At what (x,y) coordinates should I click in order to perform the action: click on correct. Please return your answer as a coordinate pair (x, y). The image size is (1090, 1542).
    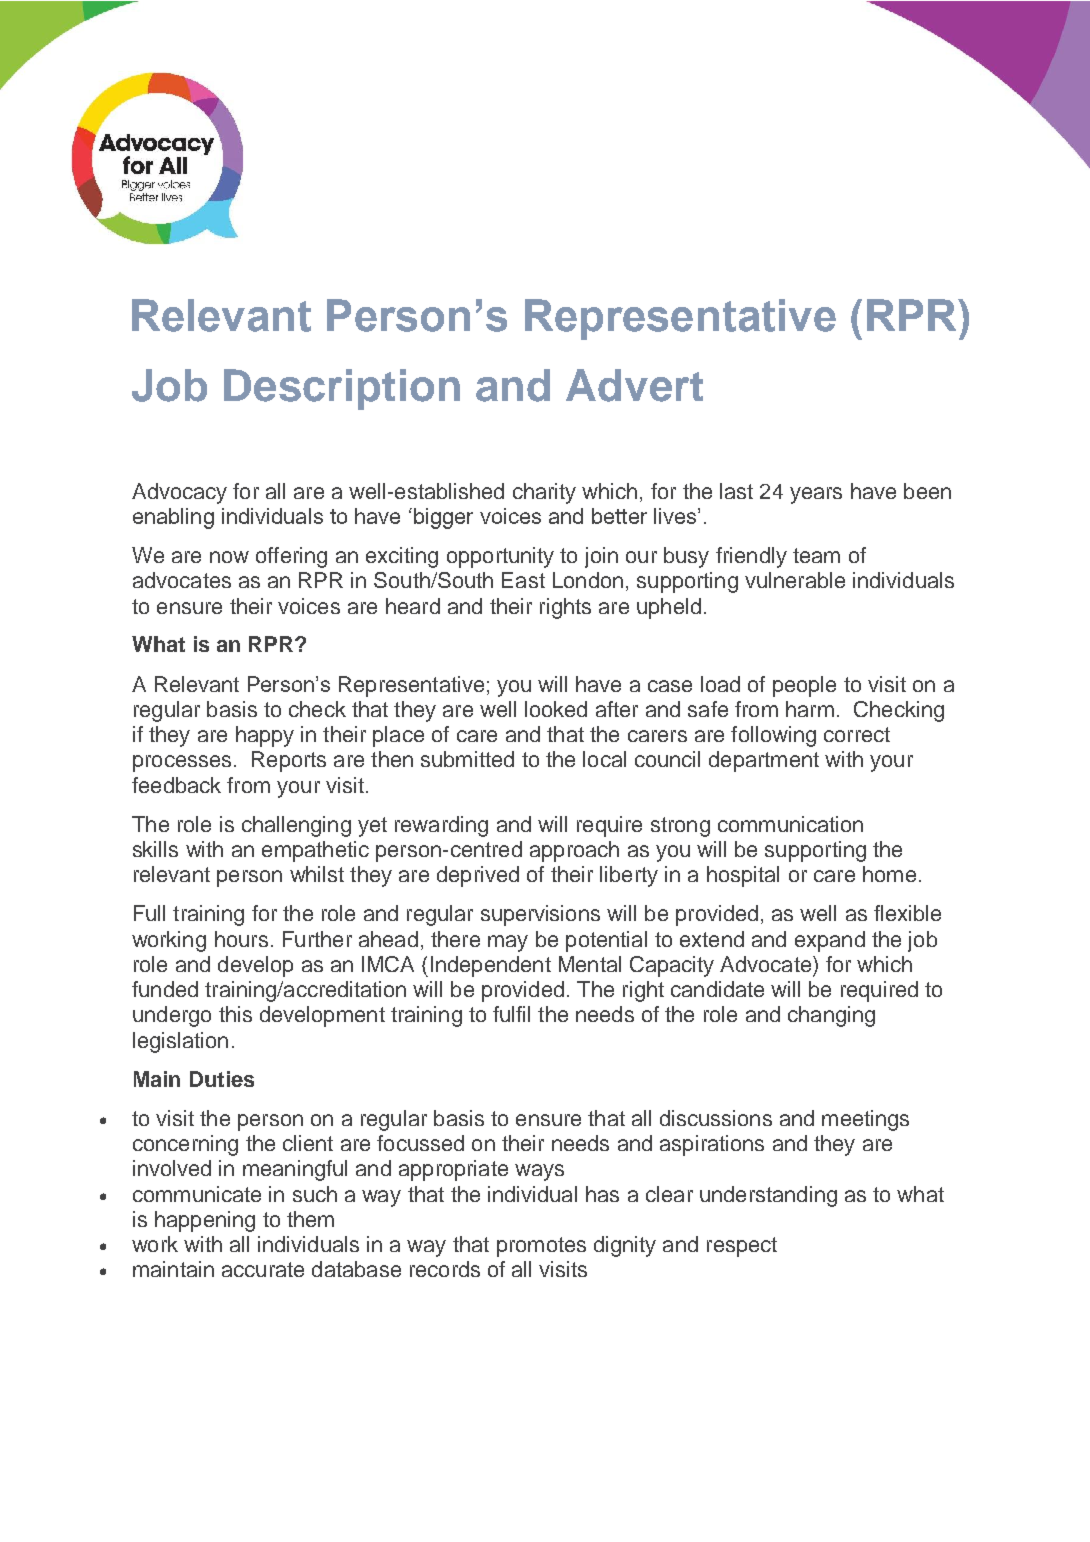
    Looking at the image, I should click on (857, 734).
